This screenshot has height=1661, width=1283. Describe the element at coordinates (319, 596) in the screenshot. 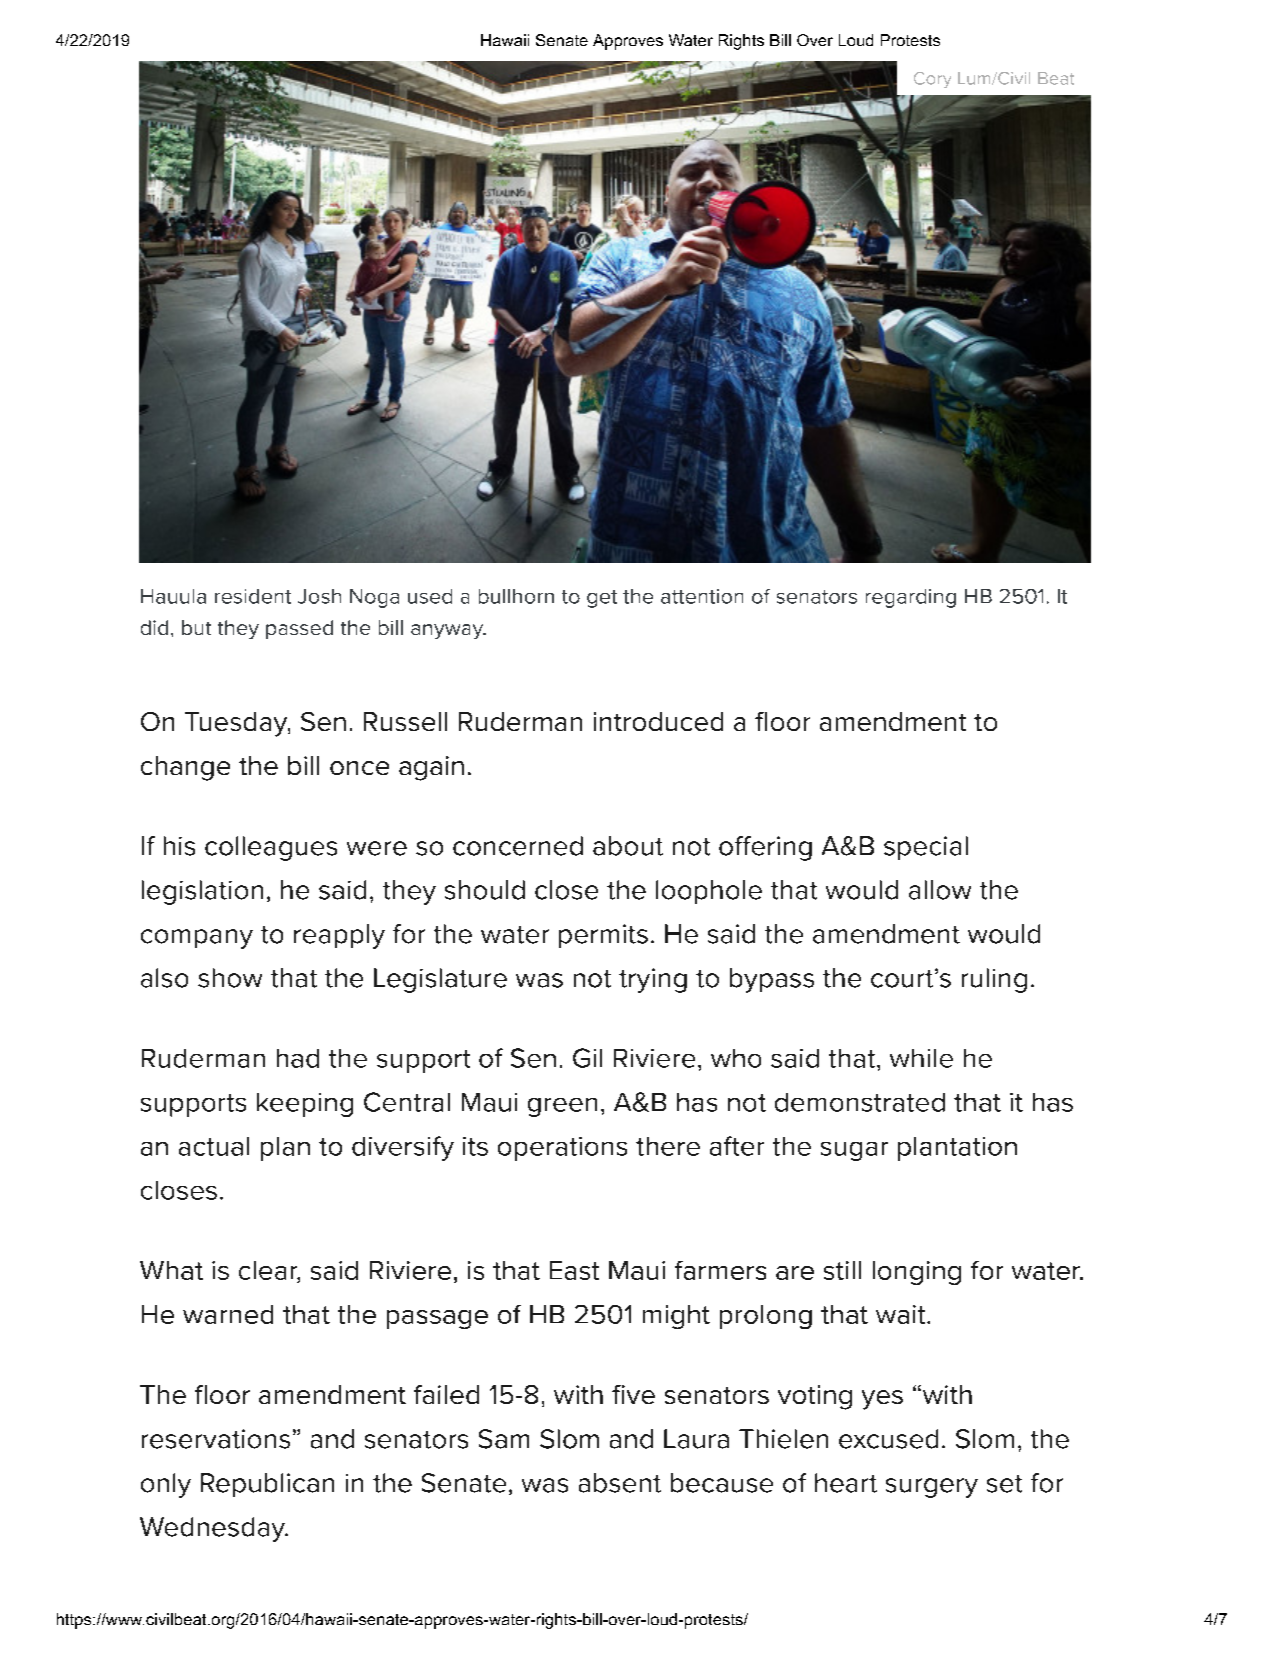

I see `Josh` at that location.
